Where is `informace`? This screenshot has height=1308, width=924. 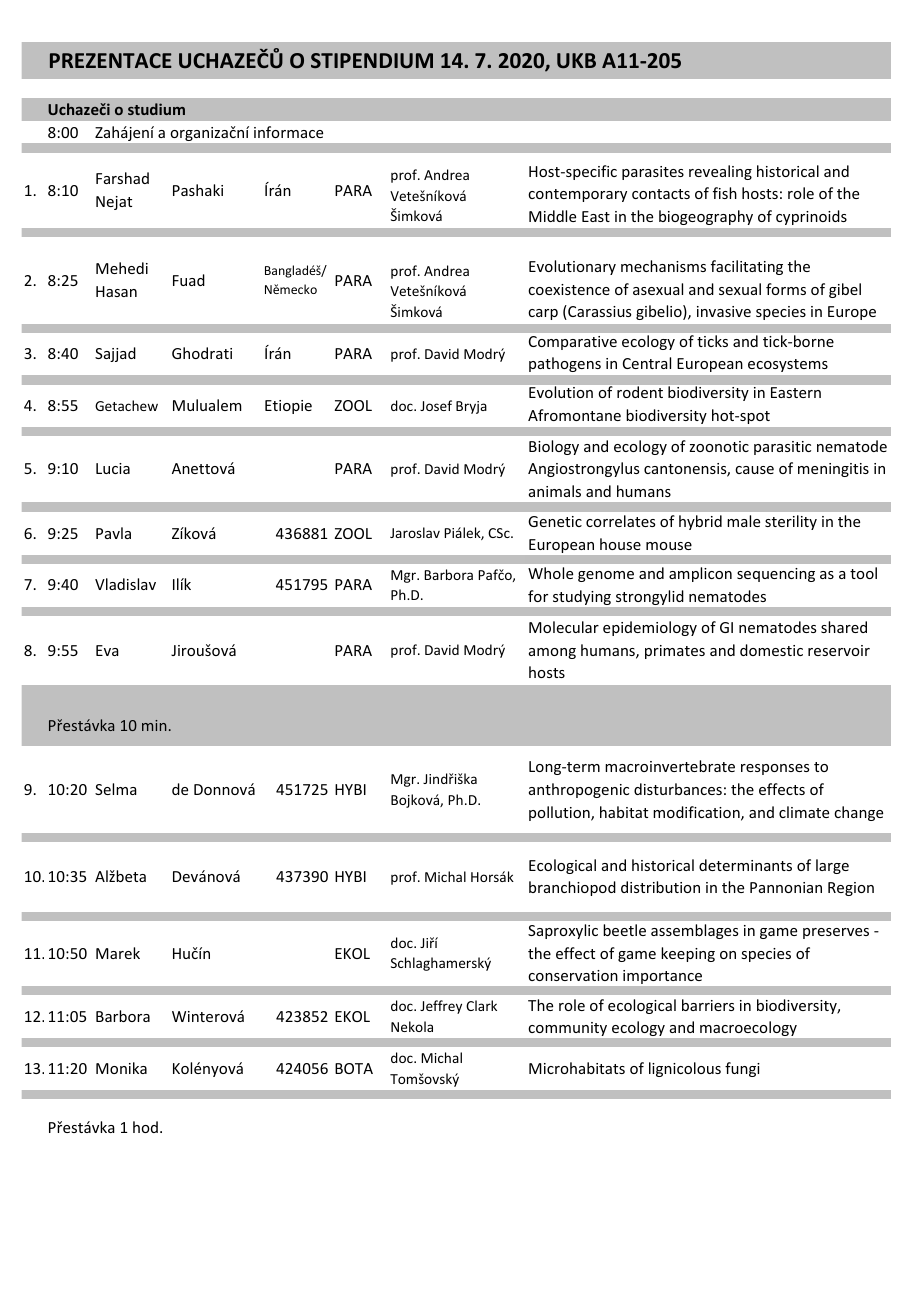
informace is located at coordinates (288, 132).
